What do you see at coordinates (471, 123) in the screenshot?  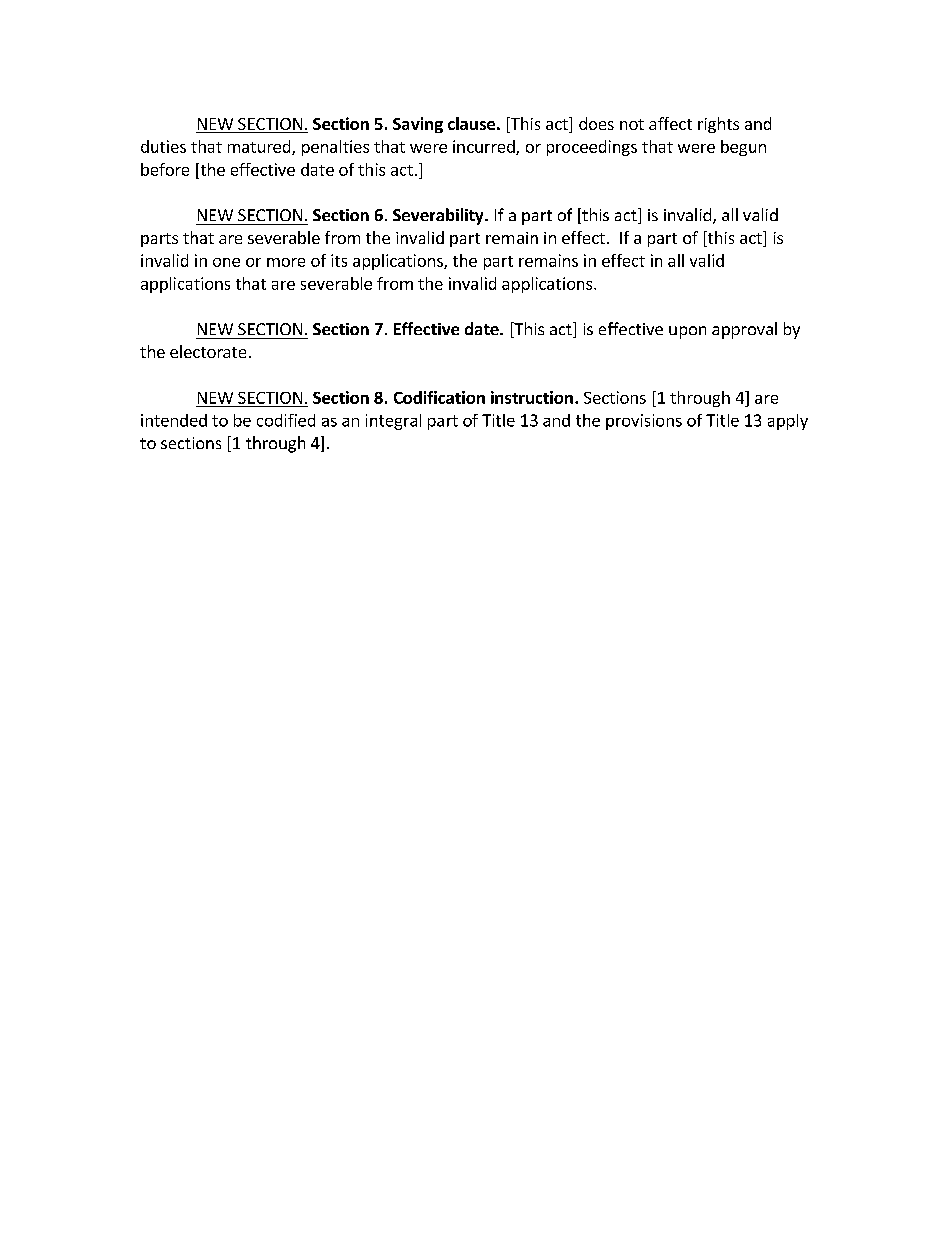 I see `clause` at bounding box center [471, 123].
